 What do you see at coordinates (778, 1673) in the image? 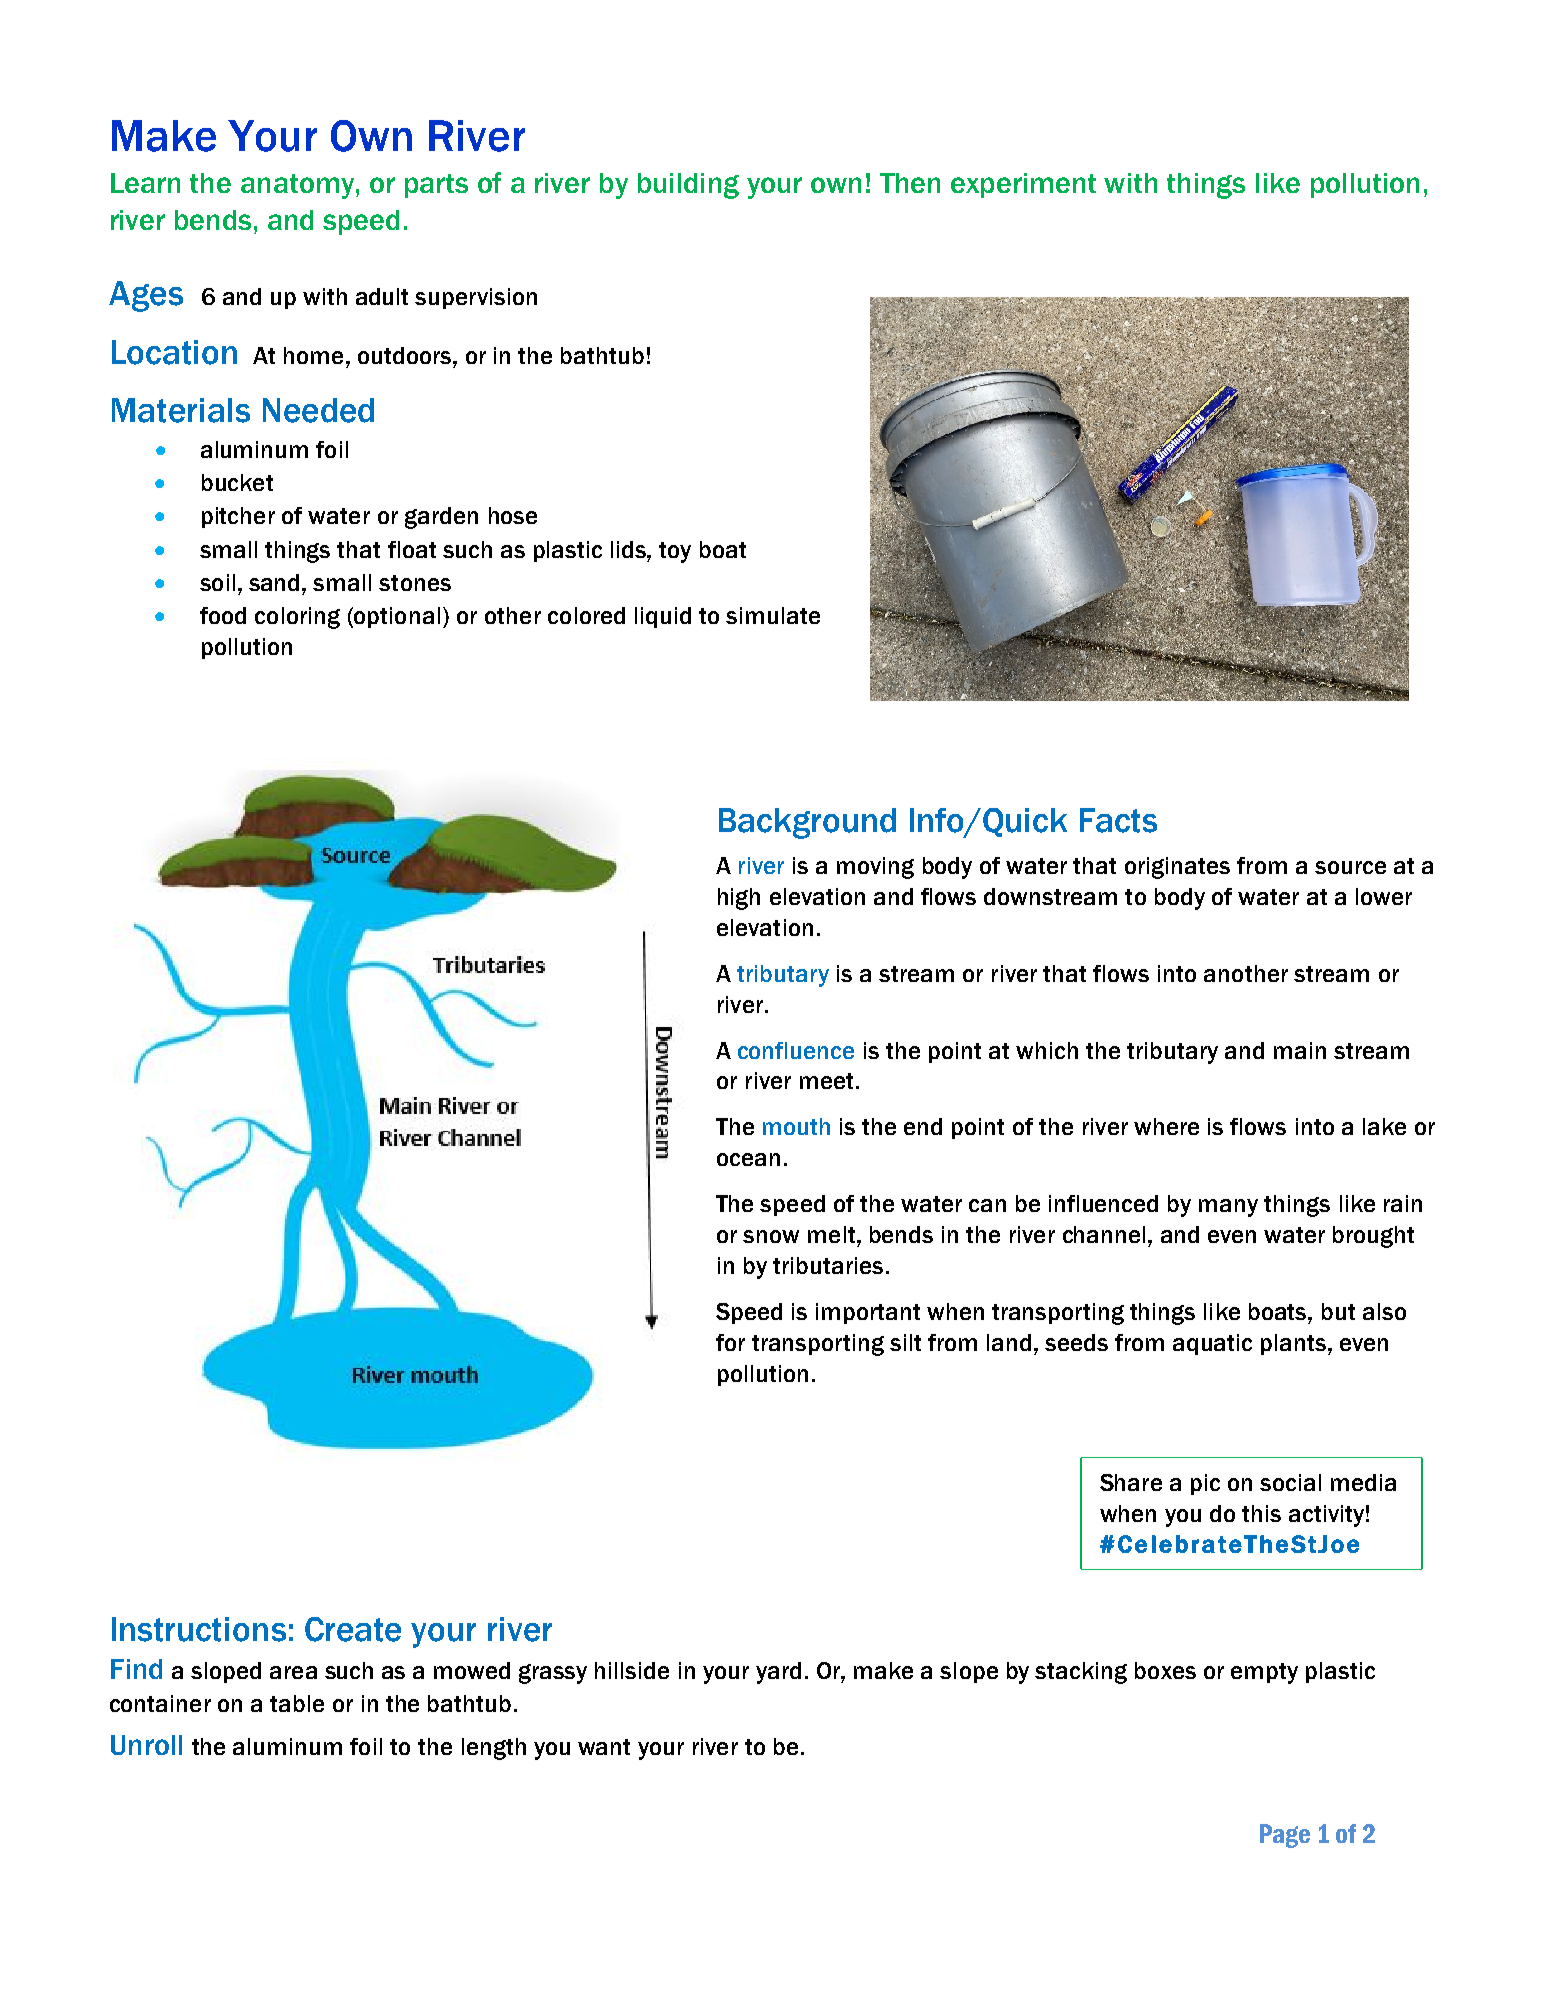
I see `yard` at bounding box center [778, 1673].
